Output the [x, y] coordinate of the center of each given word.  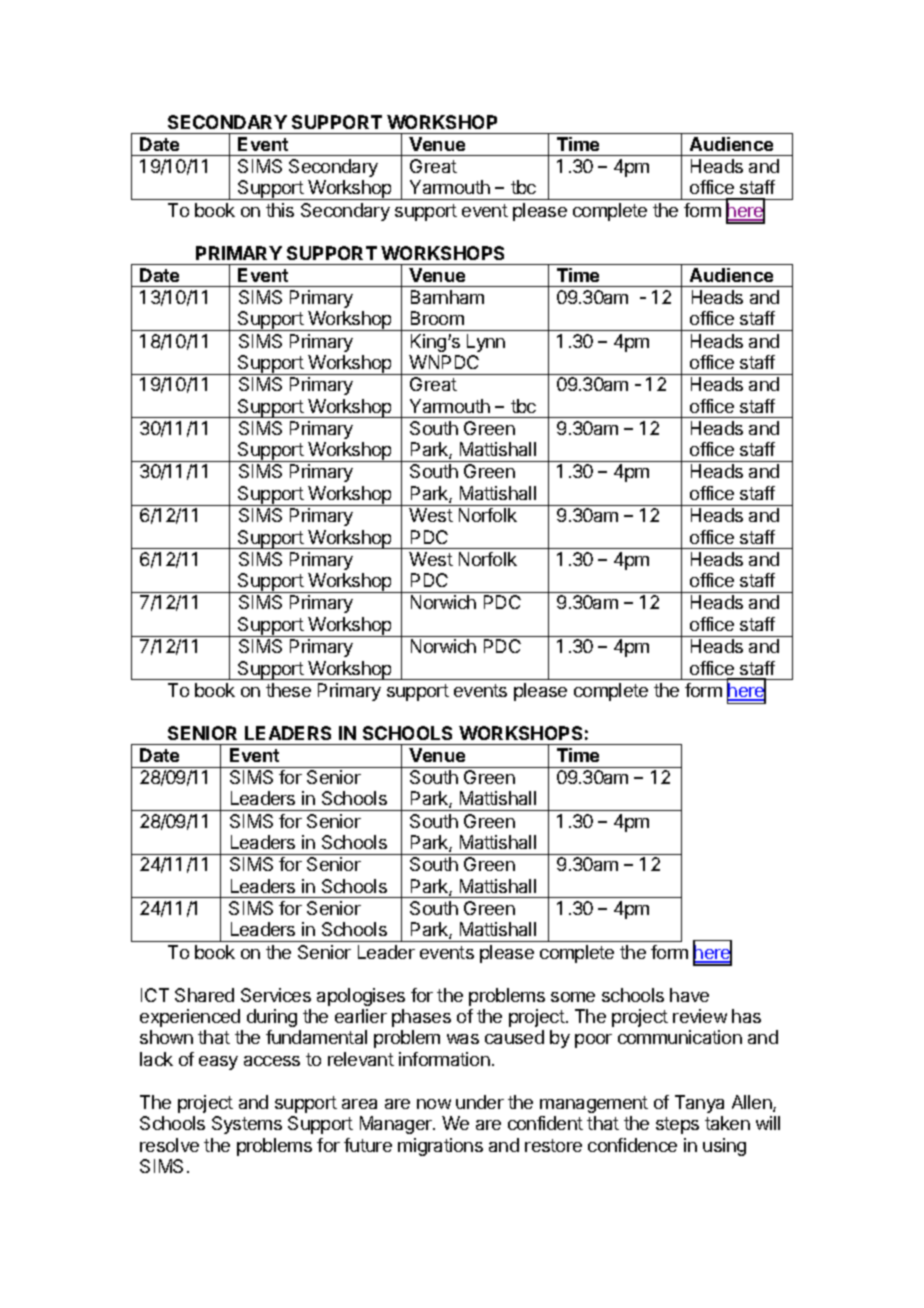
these [288, 690]
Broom [437, 318]
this [280, 210]
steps [677, 1125]
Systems [247, 1125]
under [480, 1102]
